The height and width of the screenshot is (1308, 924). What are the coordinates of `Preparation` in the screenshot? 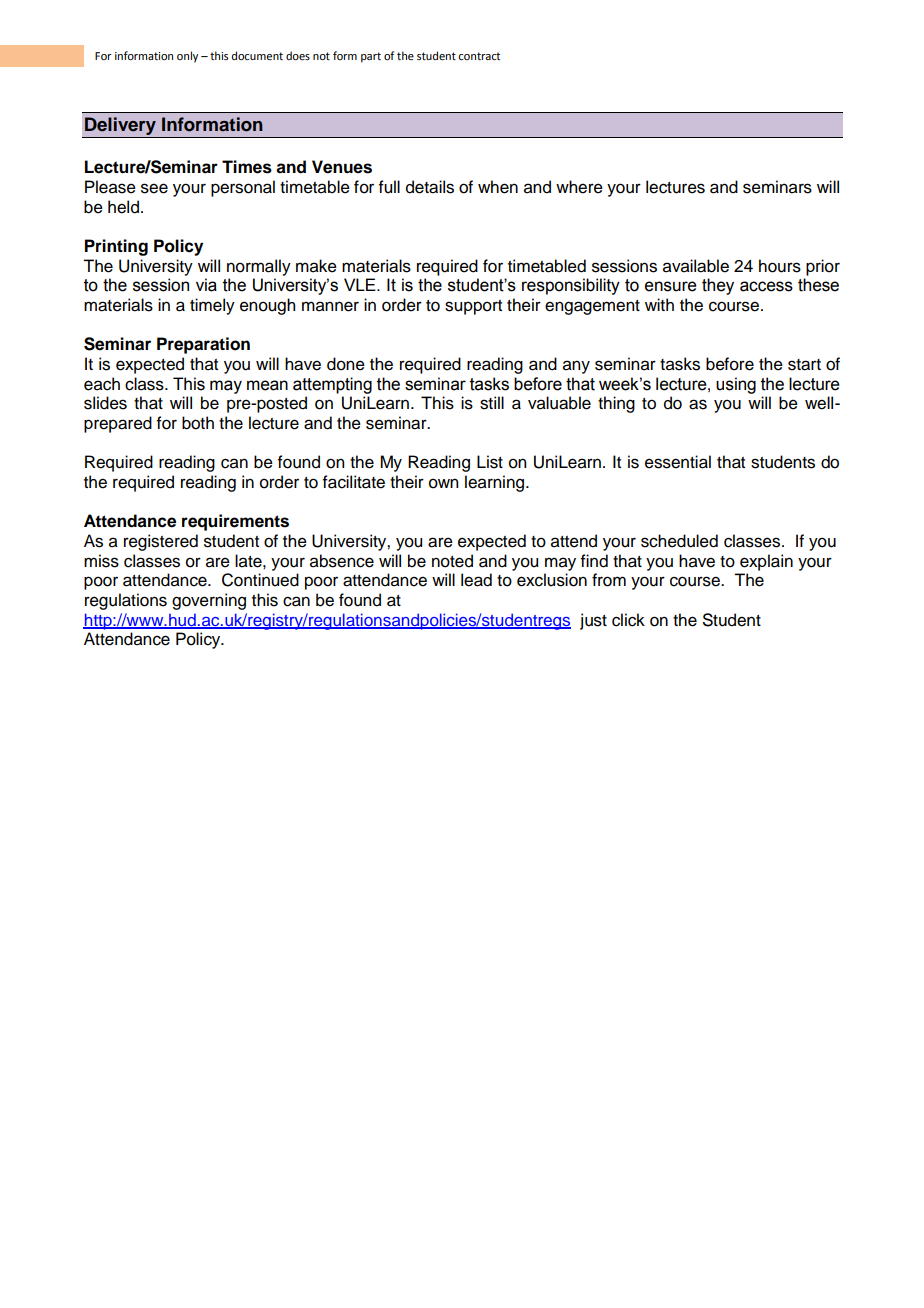 It's located at (203, 345).
